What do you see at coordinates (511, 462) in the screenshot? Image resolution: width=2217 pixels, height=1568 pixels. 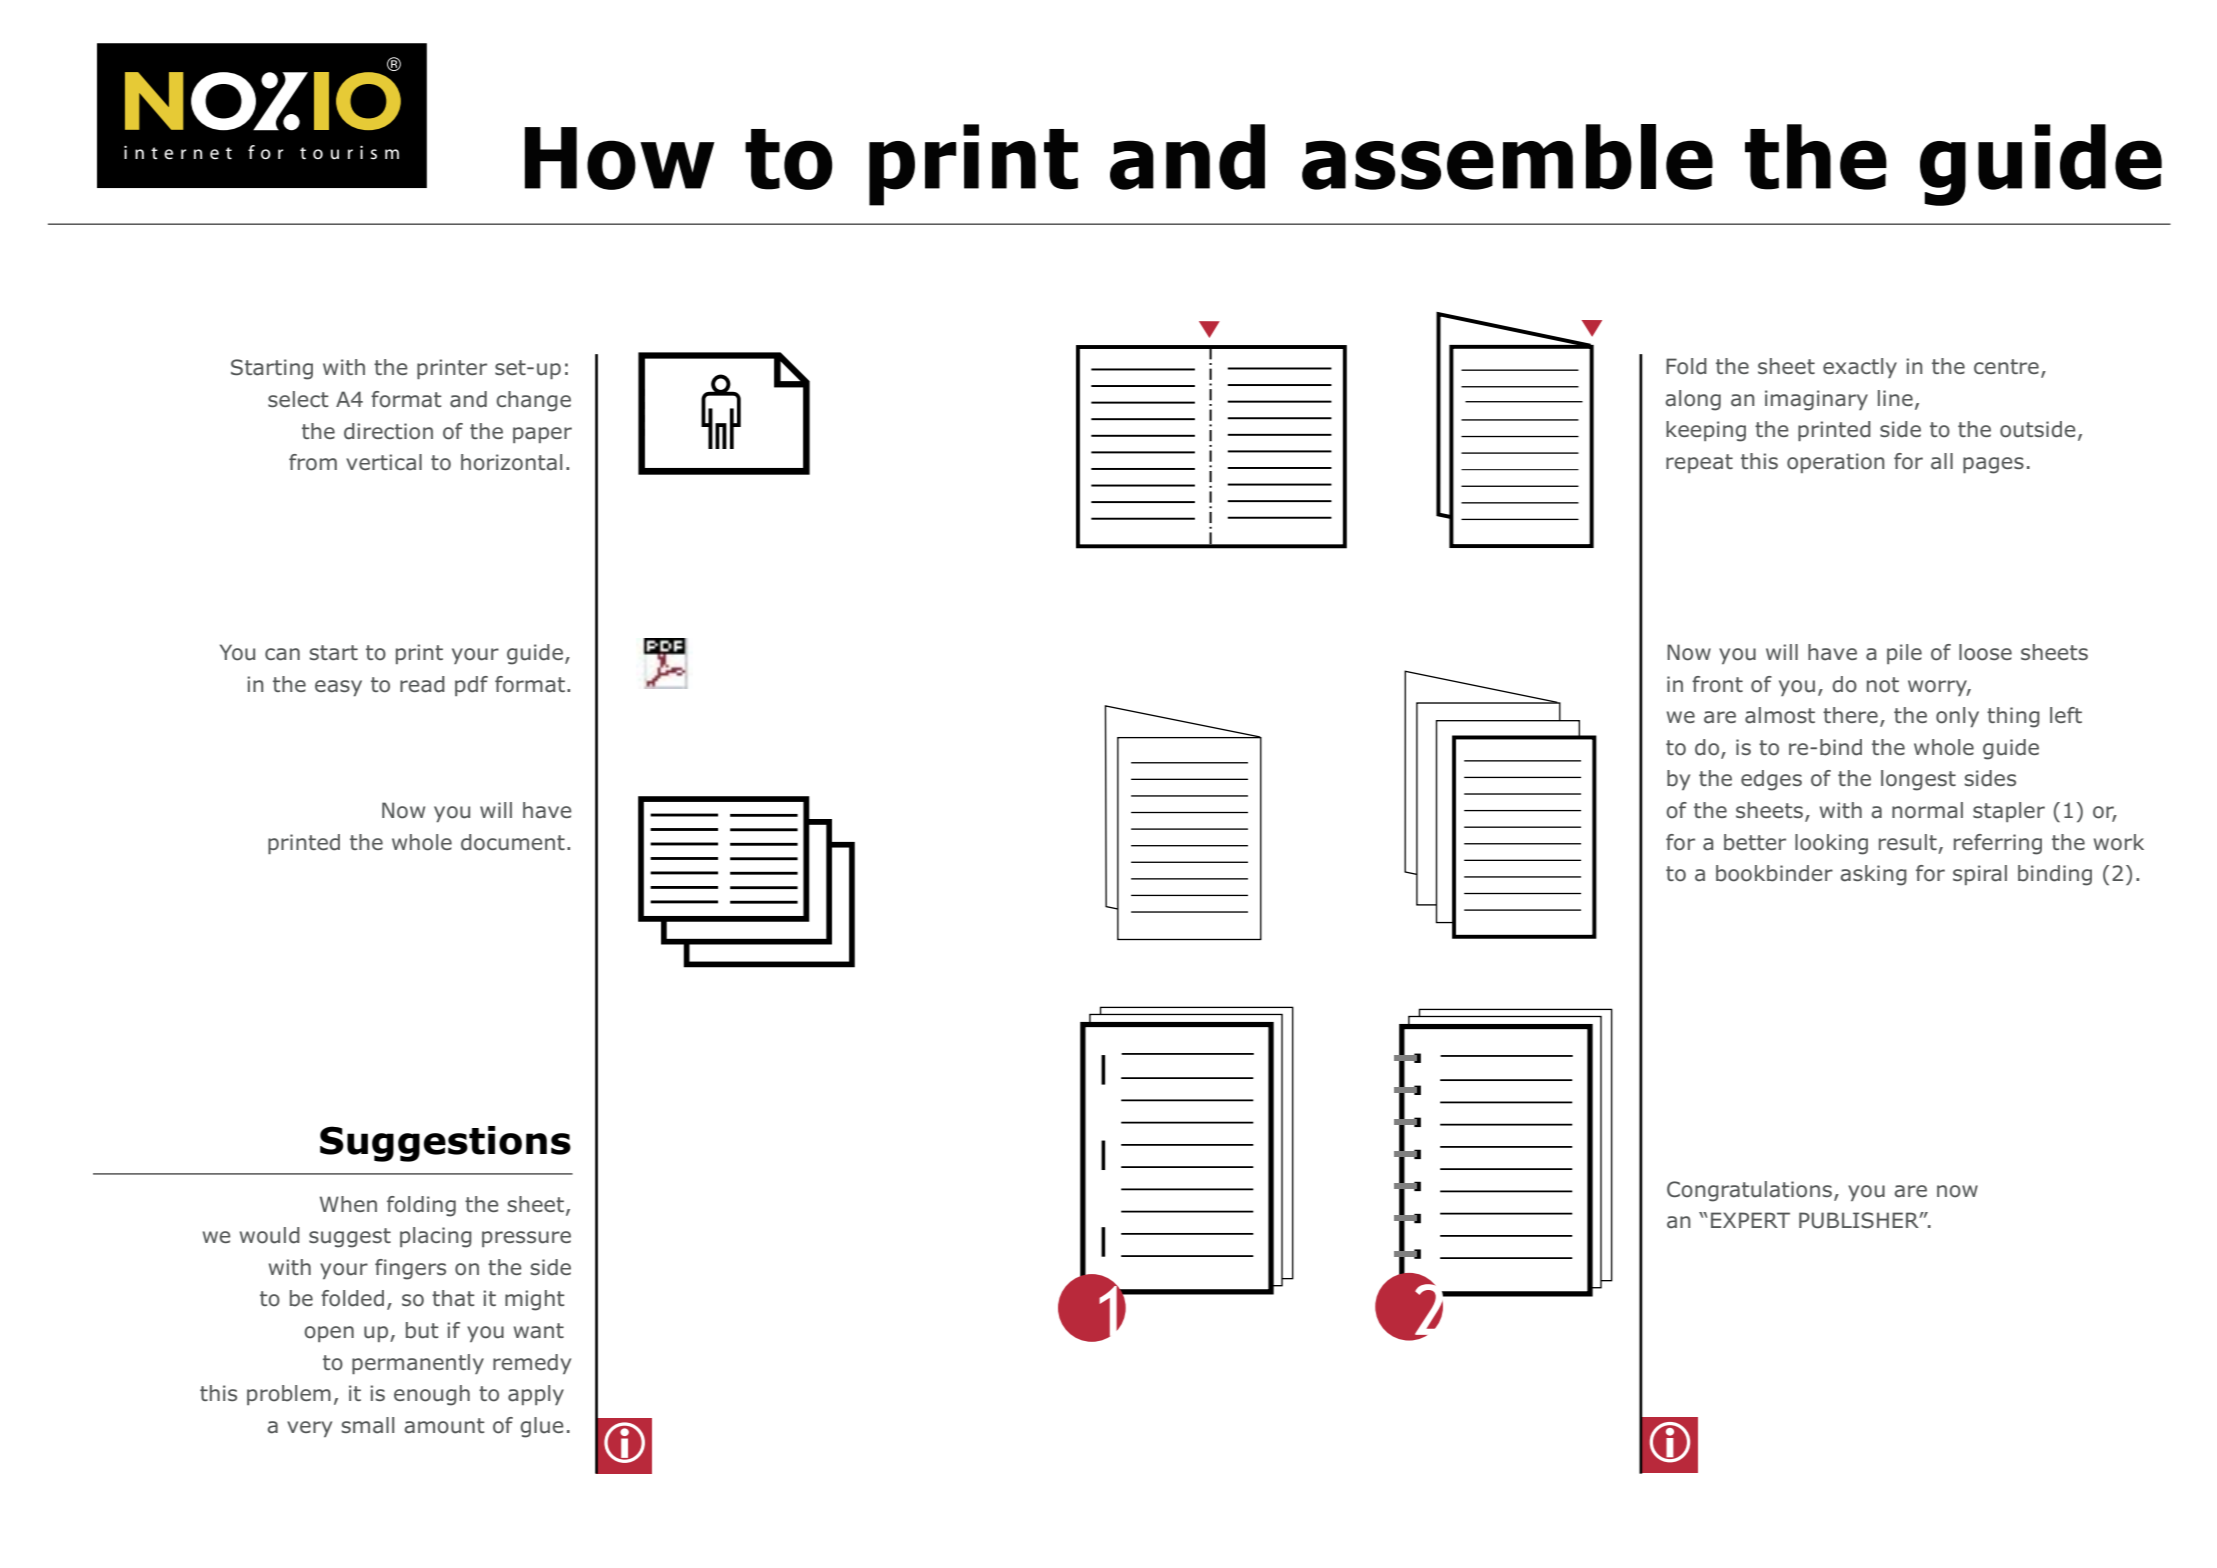 I see `horizontal` at bounding box center [511, 462].
